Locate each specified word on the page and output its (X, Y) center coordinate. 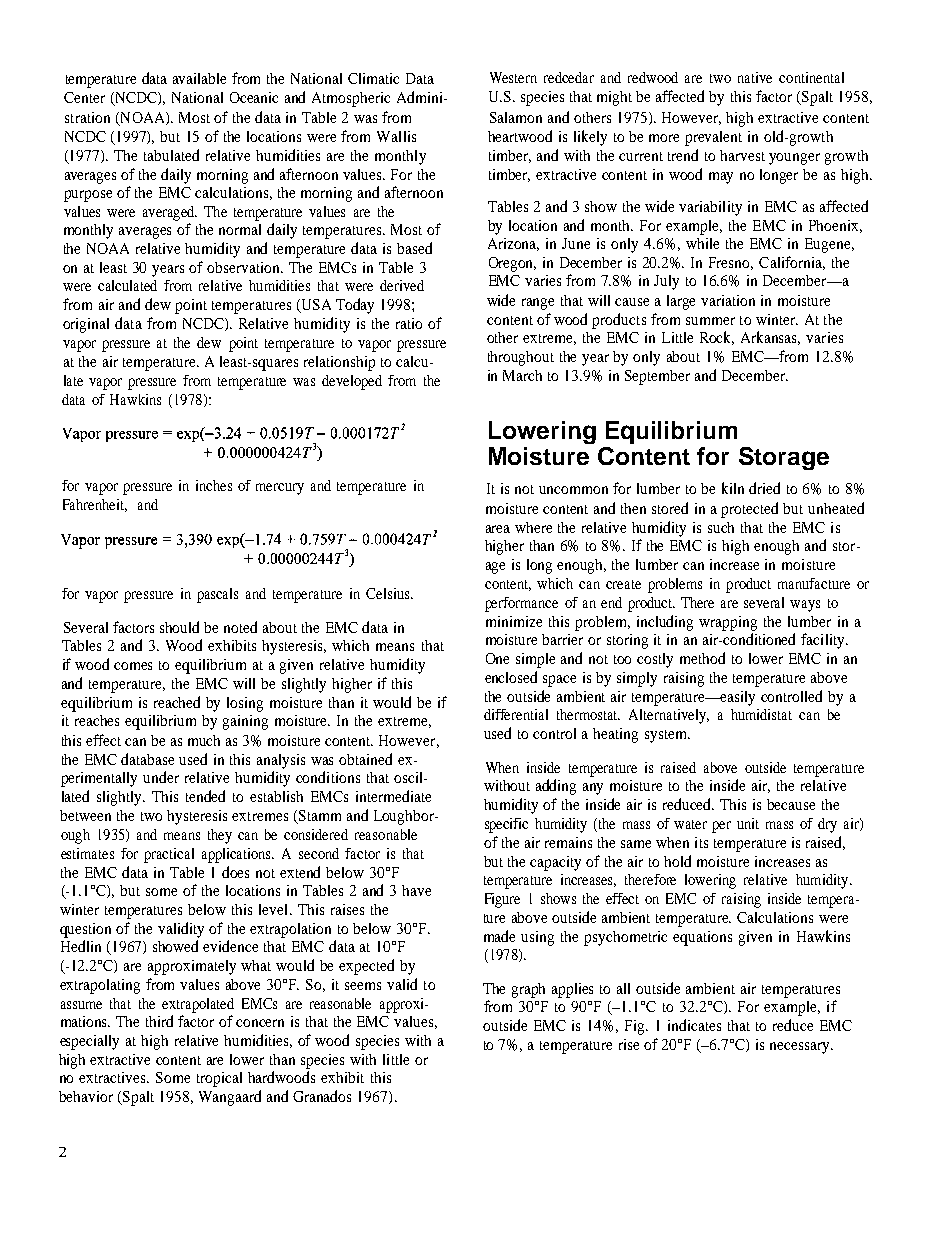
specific (506, 825)
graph (528, 990)
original (86, 325)
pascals (217, 595)
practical (169, 855)
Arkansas (770, 338)
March (522, 375)
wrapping (728, 623)
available (199, 78)
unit (748, 823)
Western (513, 77)
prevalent (713, 138)
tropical (219, 1079)
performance (521, 604)
